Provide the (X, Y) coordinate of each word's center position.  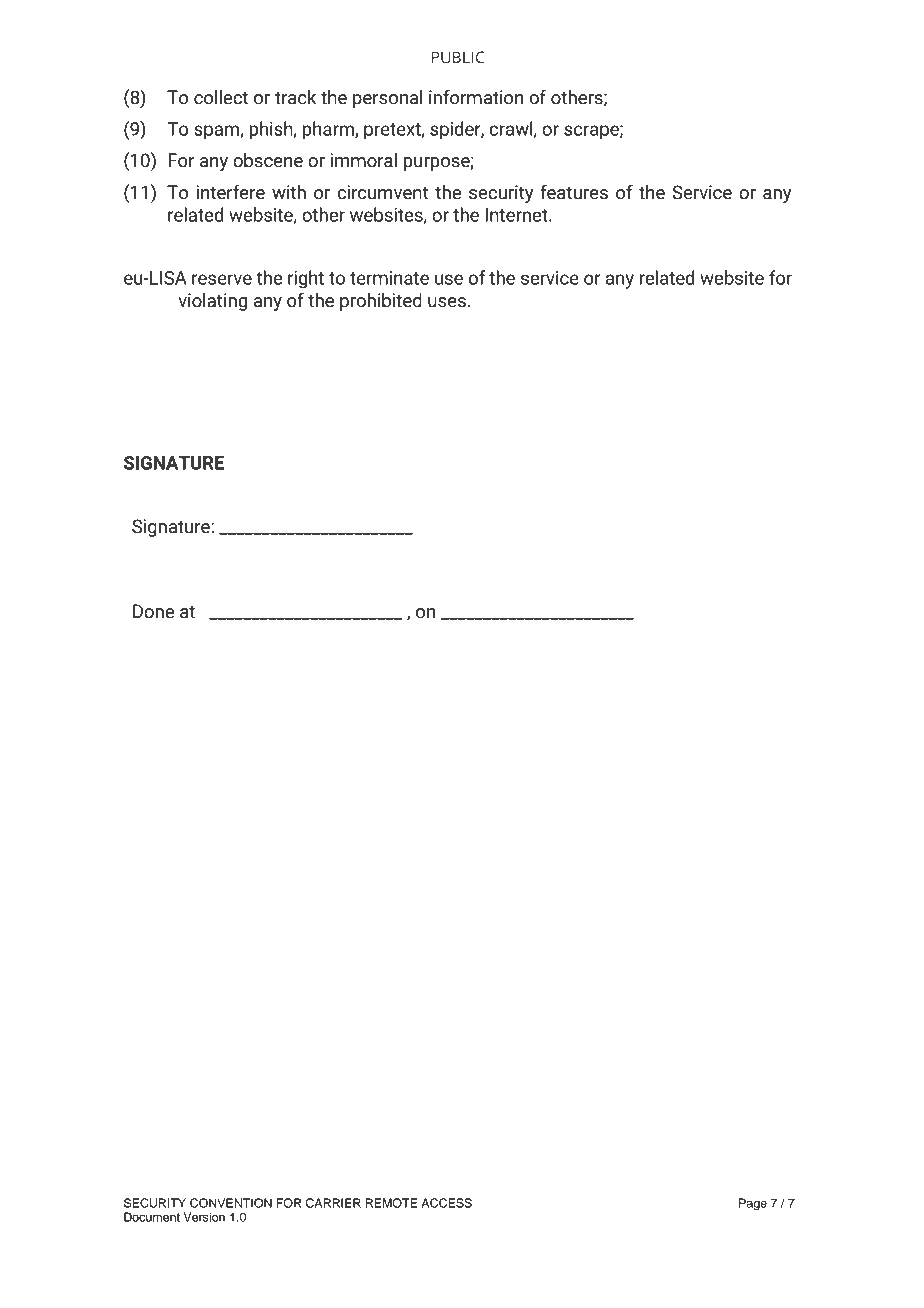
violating (212, 302)
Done (153, 611)
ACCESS (446, 1203)
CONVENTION (231, 1203)
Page (753, 1204)
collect (221, 97)
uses (447, 302)
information (476, 97)
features (574, 192)
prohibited (381, 302)
